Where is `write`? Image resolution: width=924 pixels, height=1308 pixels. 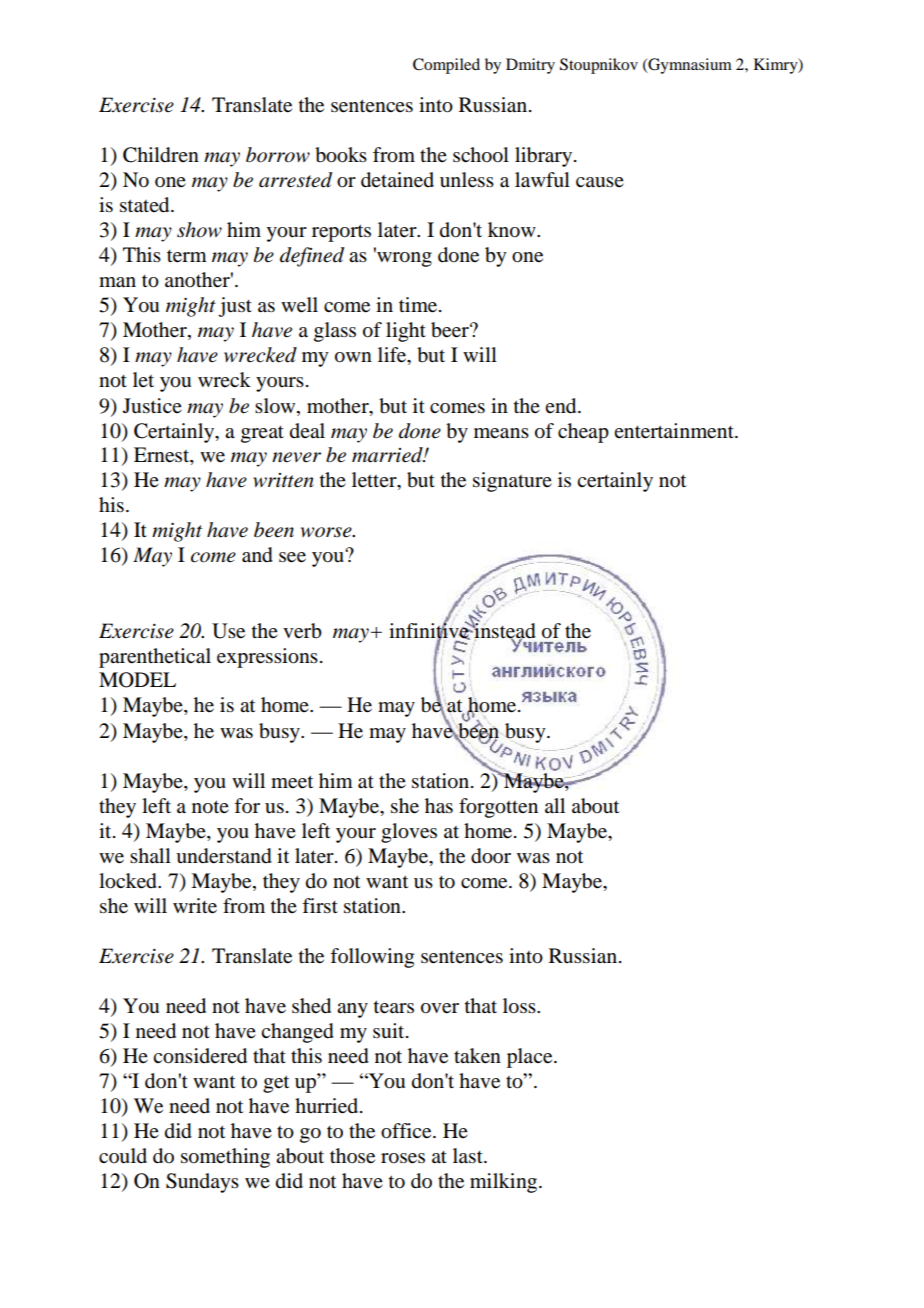
write is located at coordinates (195, 906).
